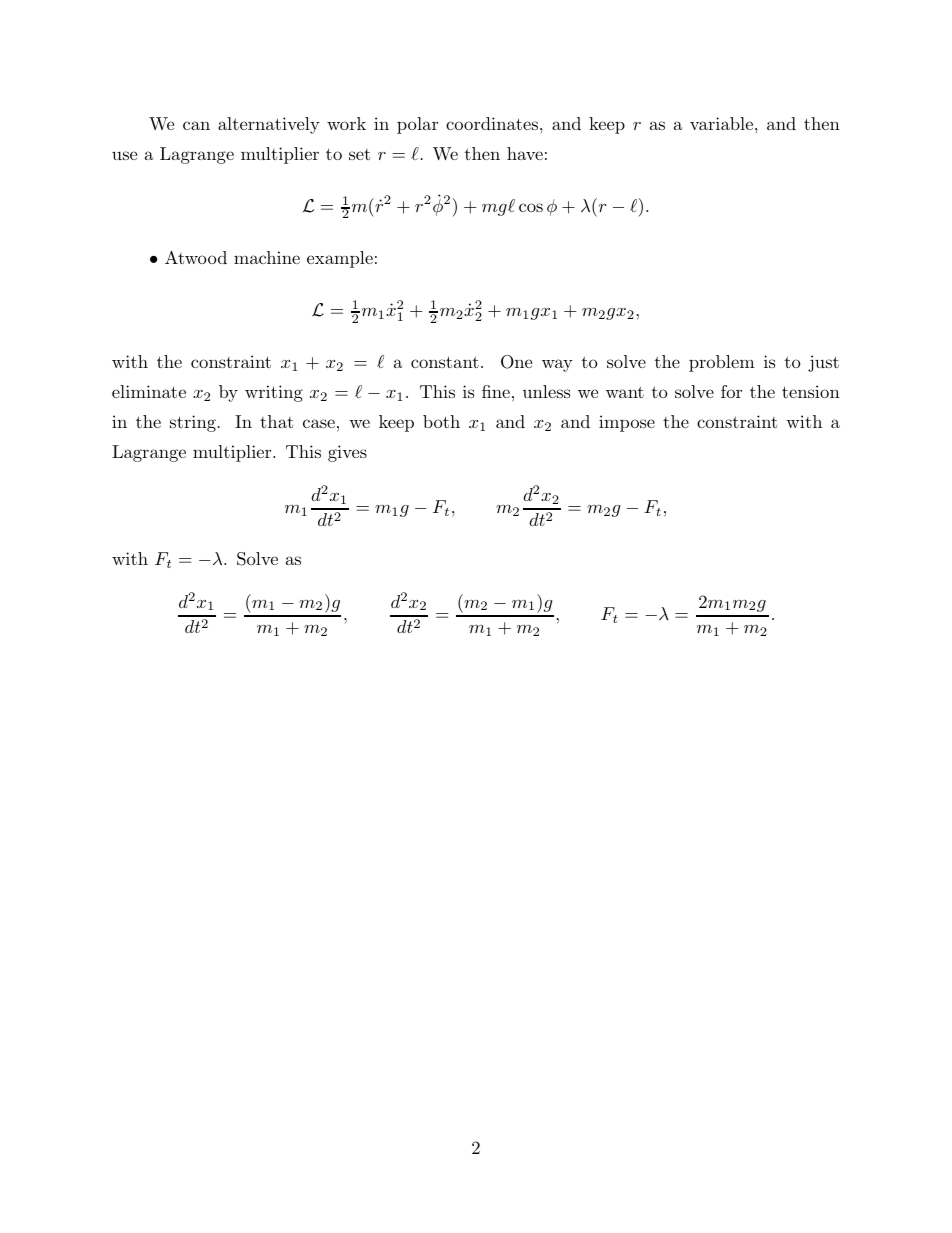 This page has height=1233, width=952. Describe the element at coordinates (196, 125) in the page. I see `can` at that location.
